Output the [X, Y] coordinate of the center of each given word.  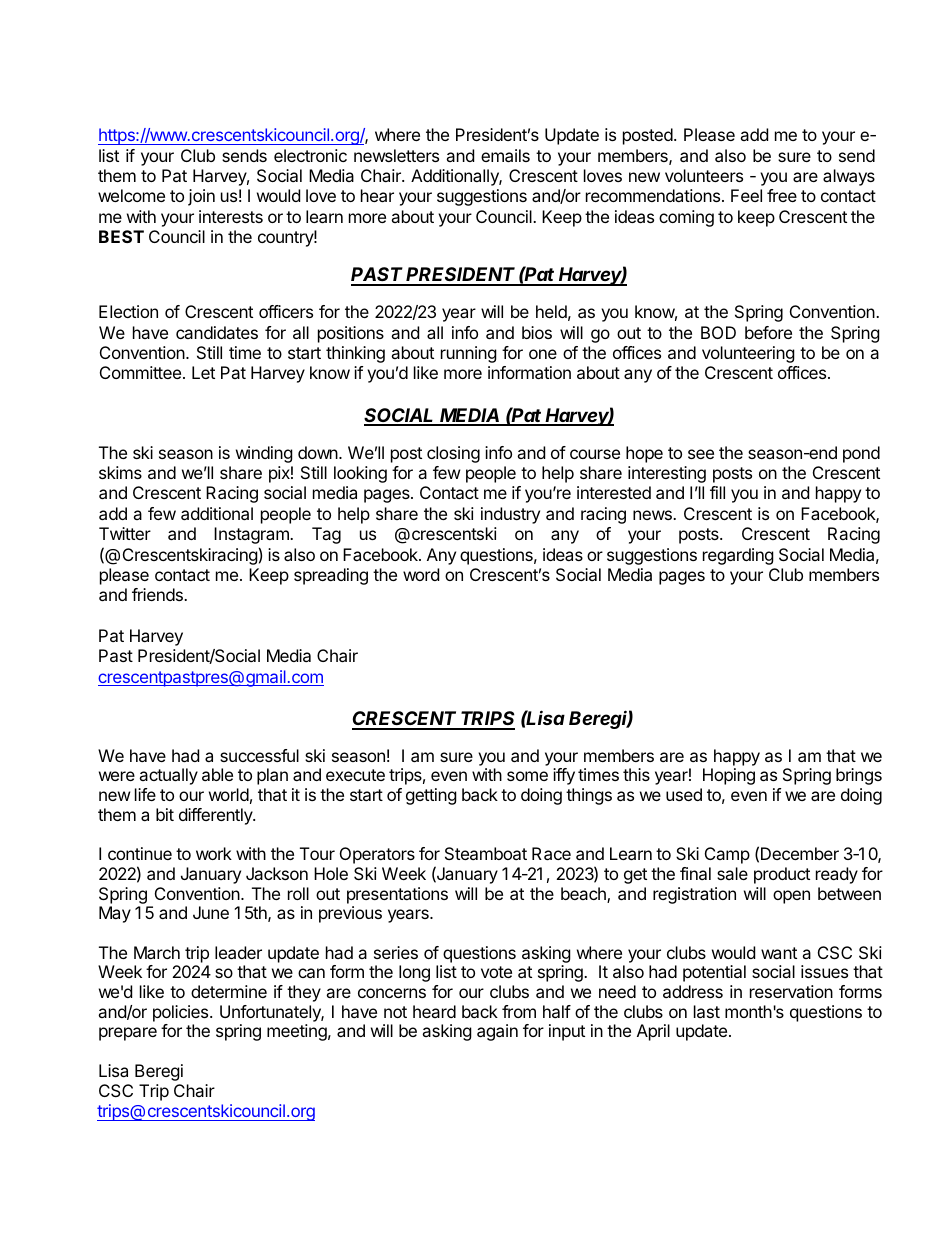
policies [182, 1013]
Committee [140, 372]
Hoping [729, 776]
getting [431, 796]
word [421, 574]
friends [158, 594]
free [782, 195]
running [469, 354]
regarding [738, 556]
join [201, 197]
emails [505, 155]
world [229, 794]
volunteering [748, 354]
